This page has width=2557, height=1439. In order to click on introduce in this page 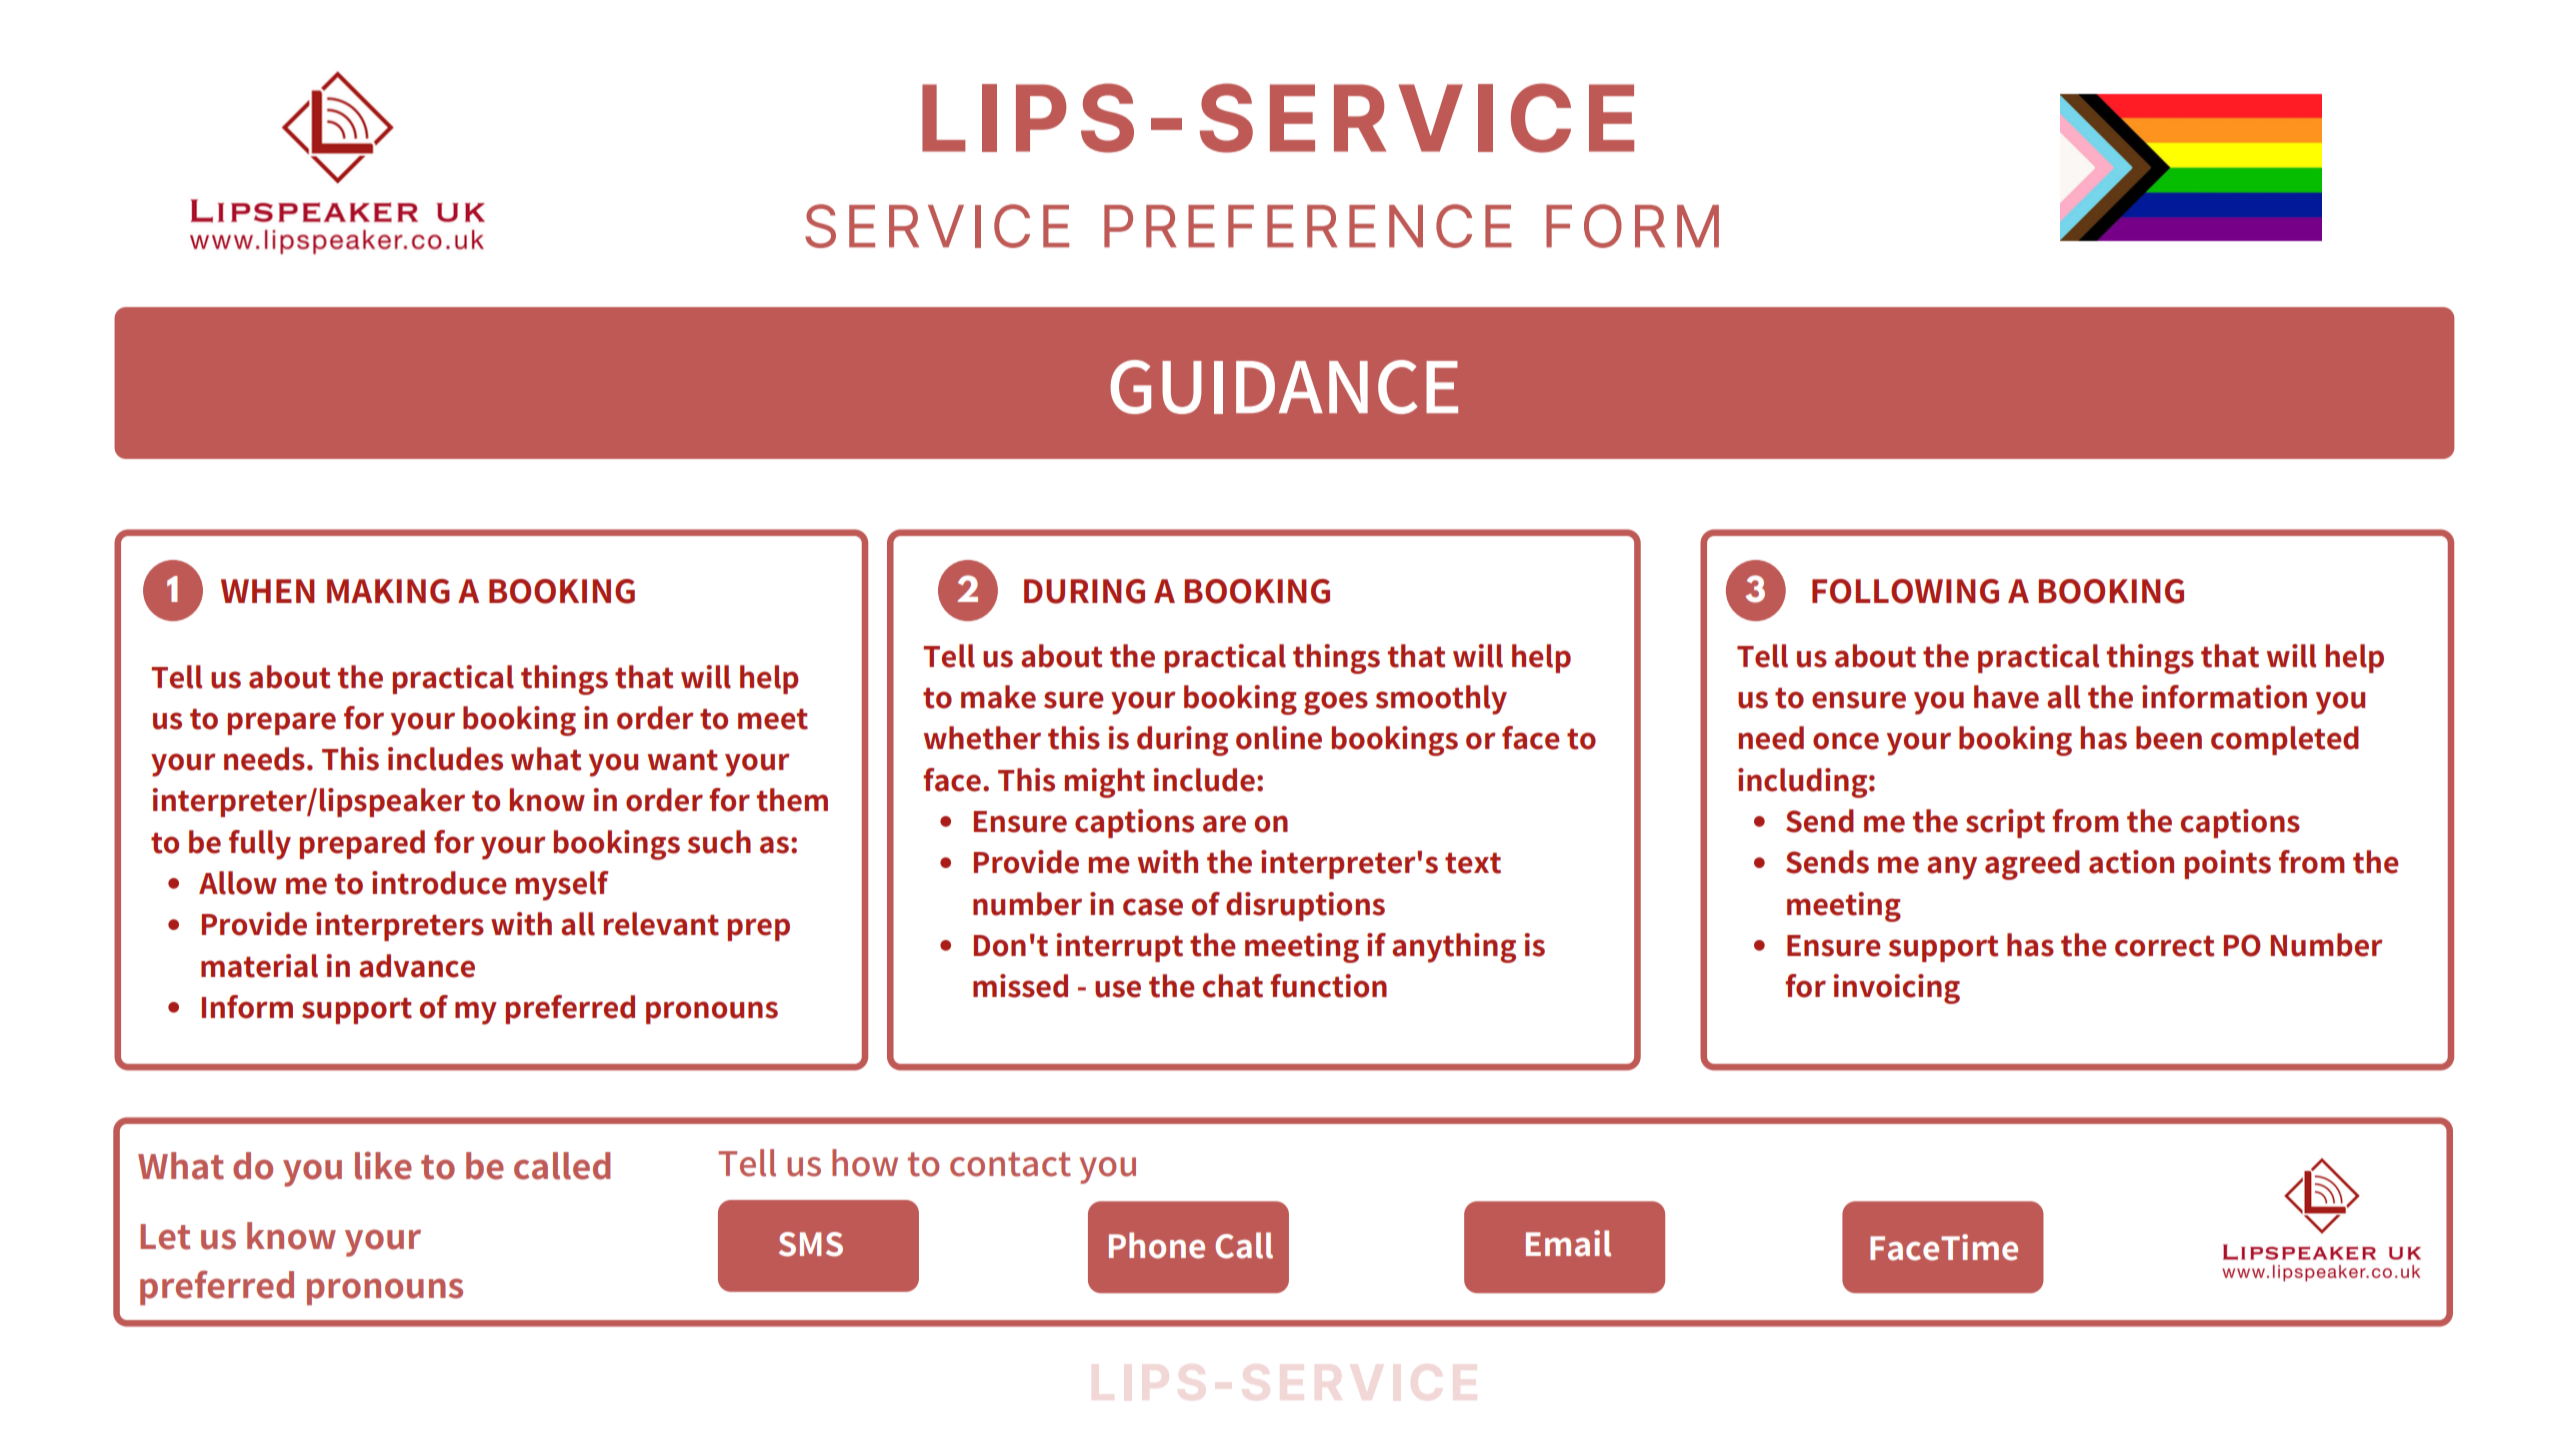, I will do `click(439, 883)`.
